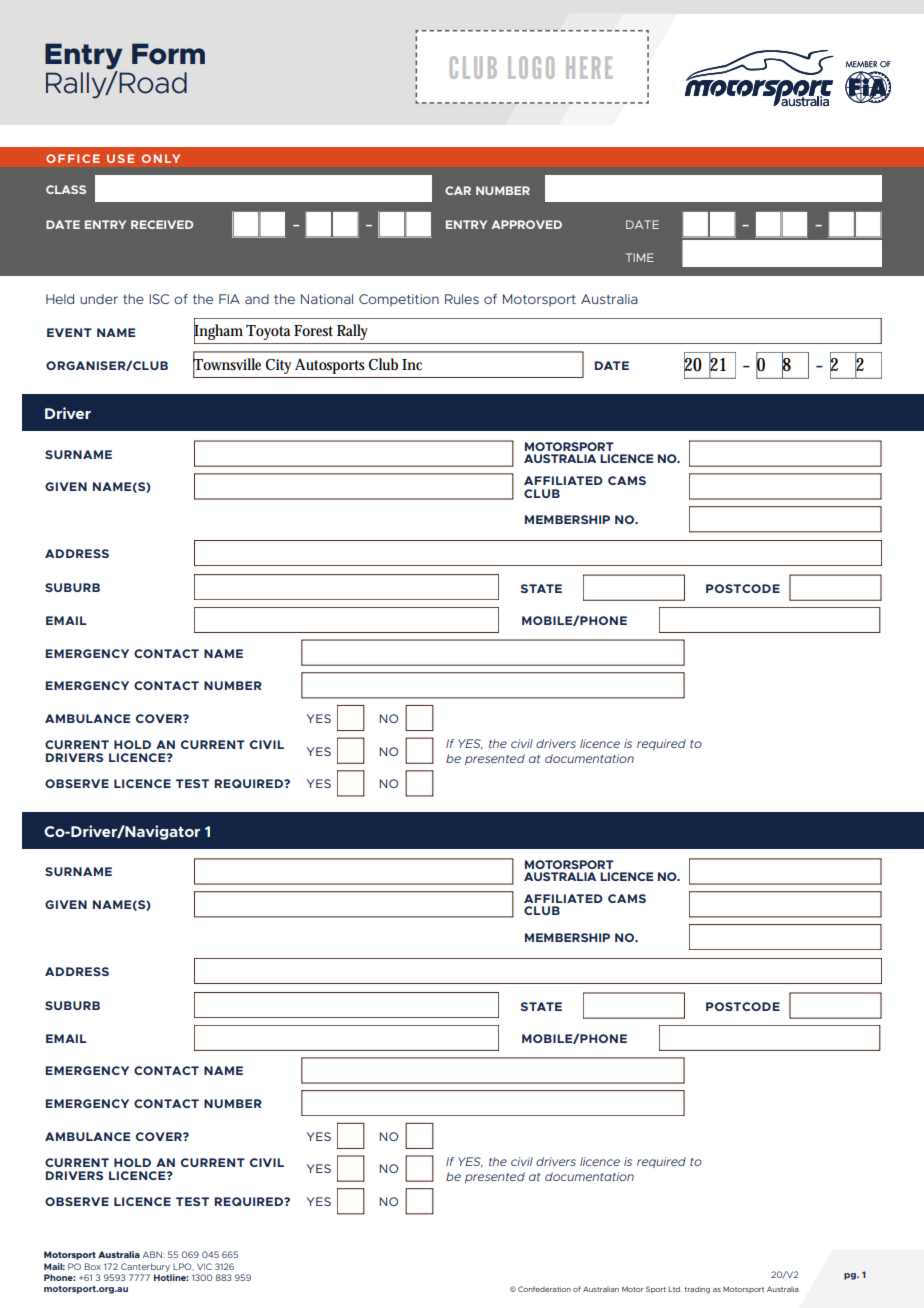 Image resolution: width=924 pixels, height=1308 pixels. Describe the element at coordinates (168, 54) in the screenshot. I see `Form` at that location.
